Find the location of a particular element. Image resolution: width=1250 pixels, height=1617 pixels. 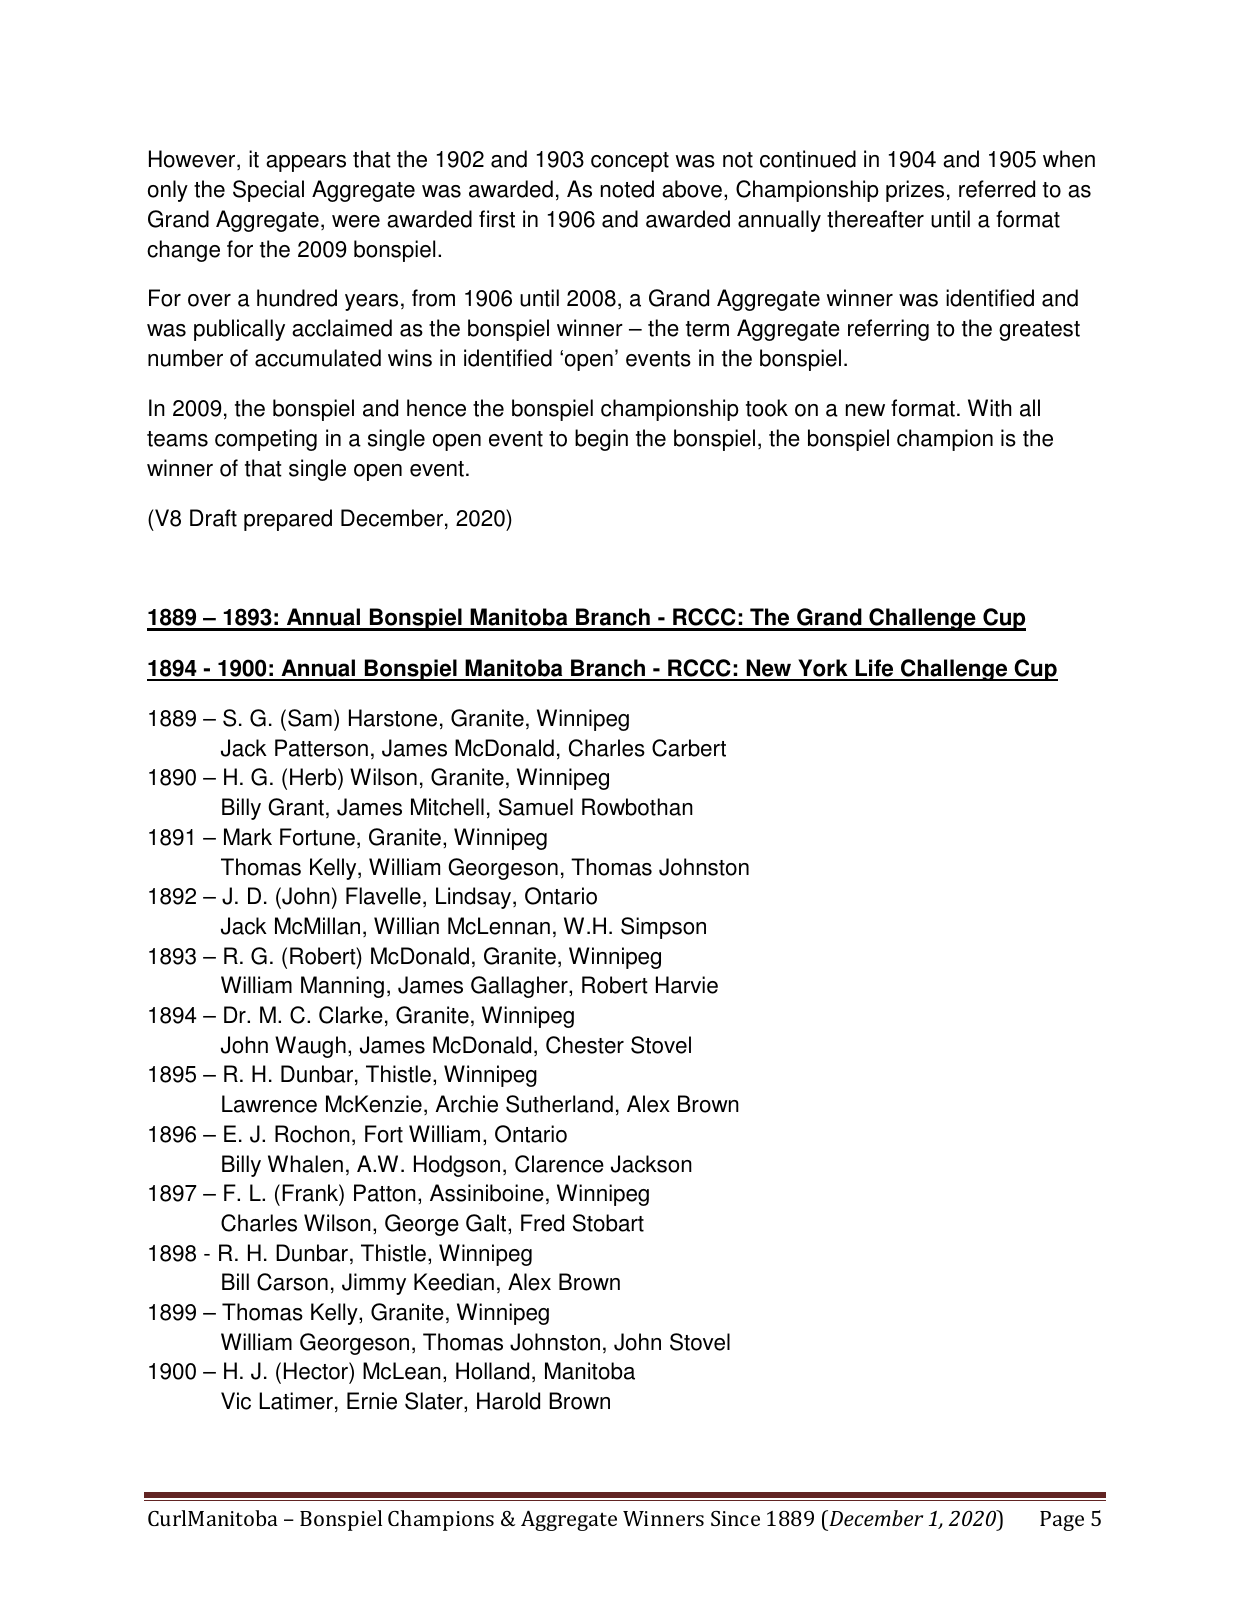

Lawrence is located at coordinates (269, 1104).
